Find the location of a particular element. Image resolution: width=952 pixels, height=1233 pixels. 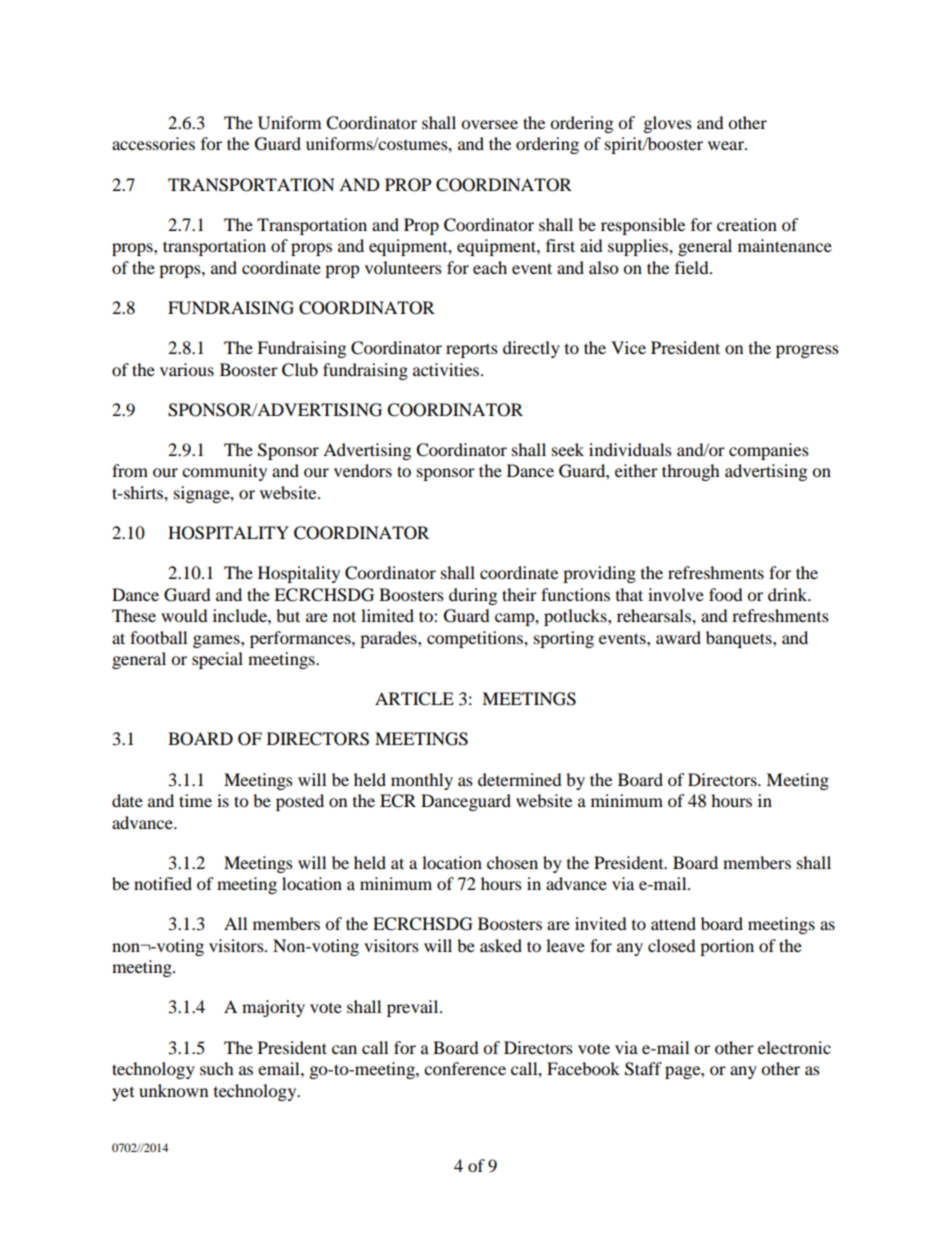

various is located at coordinates (187, 369).
